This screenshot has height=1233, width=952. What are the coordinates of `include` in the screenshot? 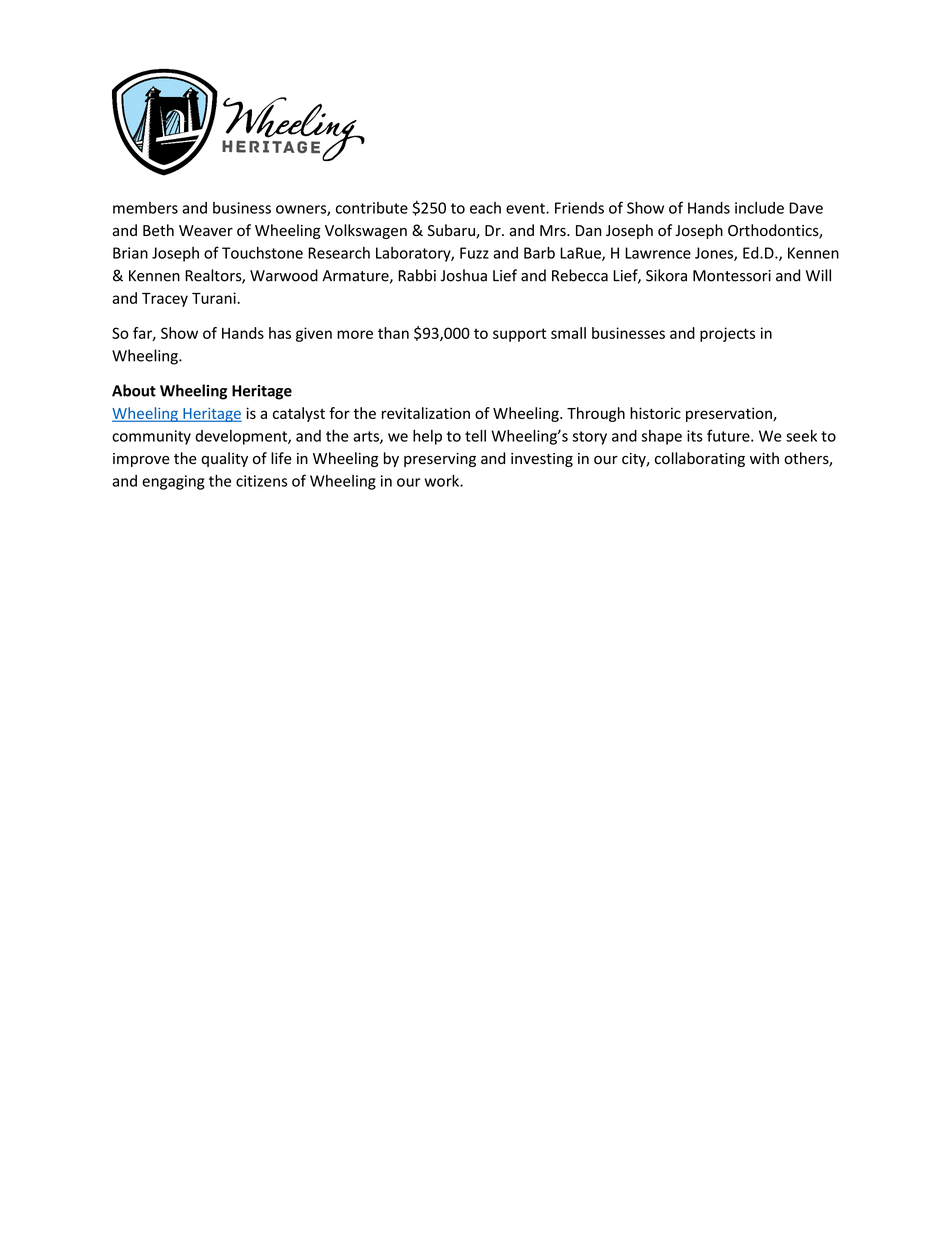 It's located at (759, 208).
